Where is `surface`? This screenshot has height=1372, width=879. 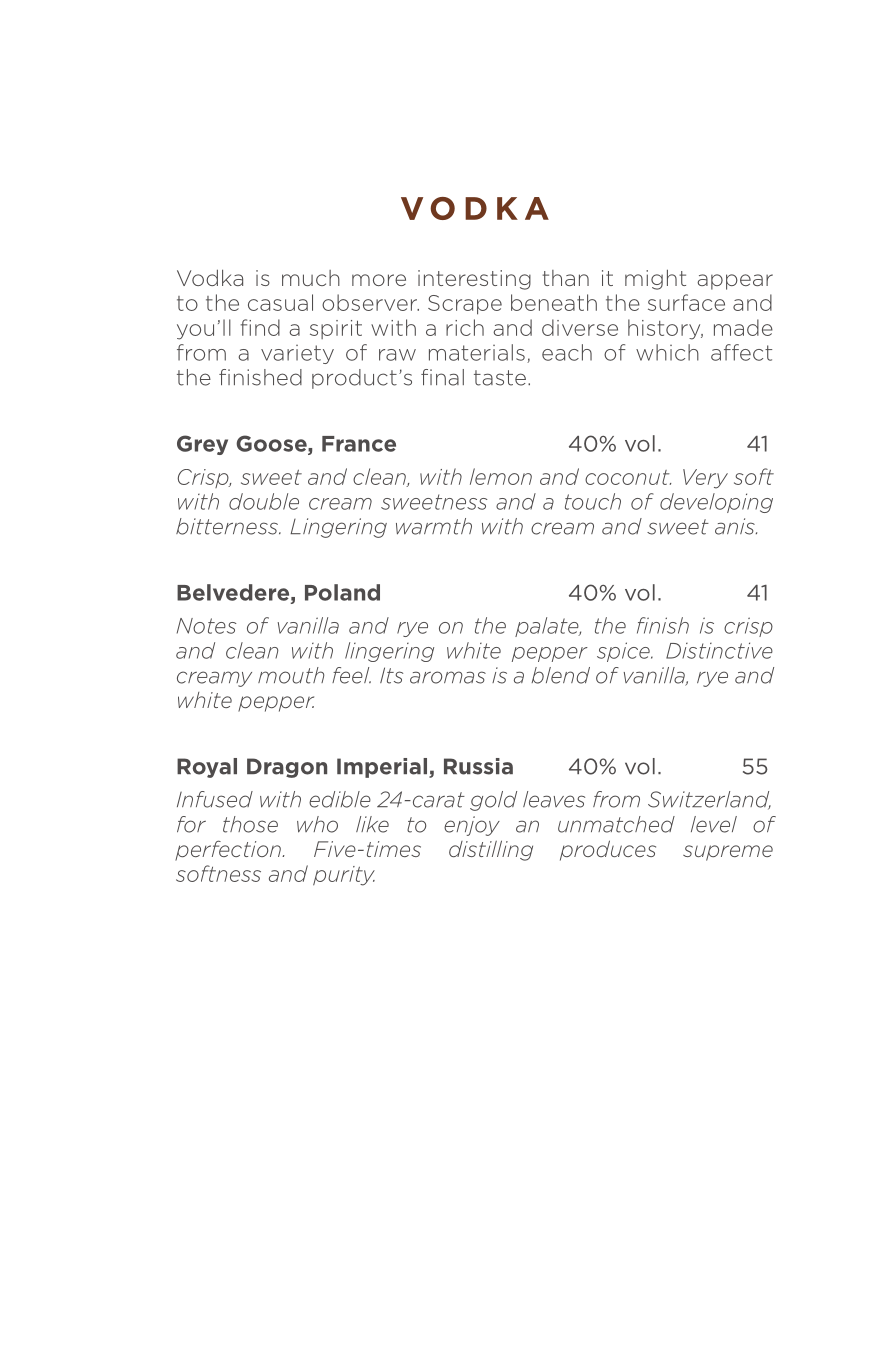
surface is located at coordinates (686, 302).
